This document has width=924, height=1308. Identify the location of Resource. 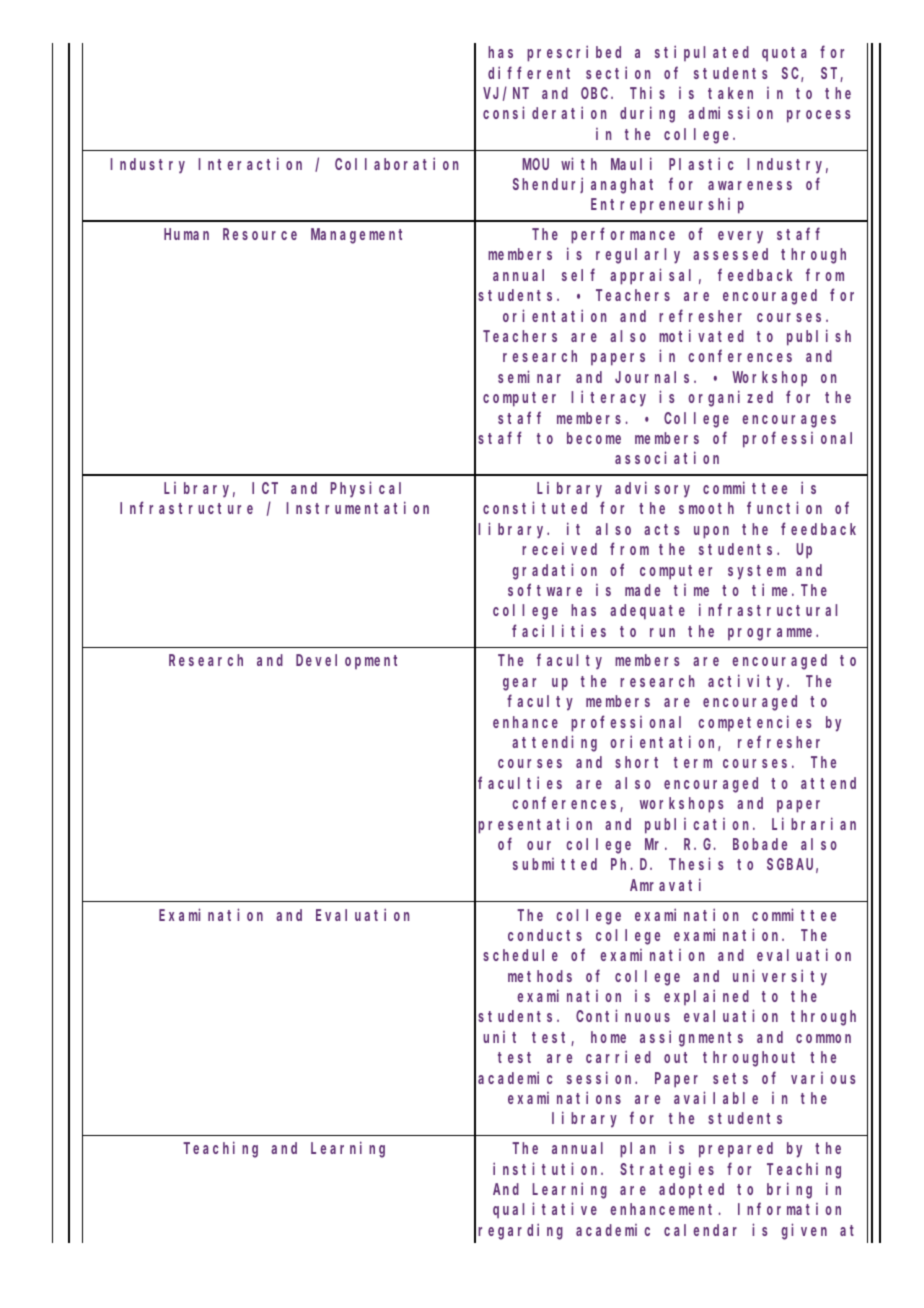
(260, 234).
